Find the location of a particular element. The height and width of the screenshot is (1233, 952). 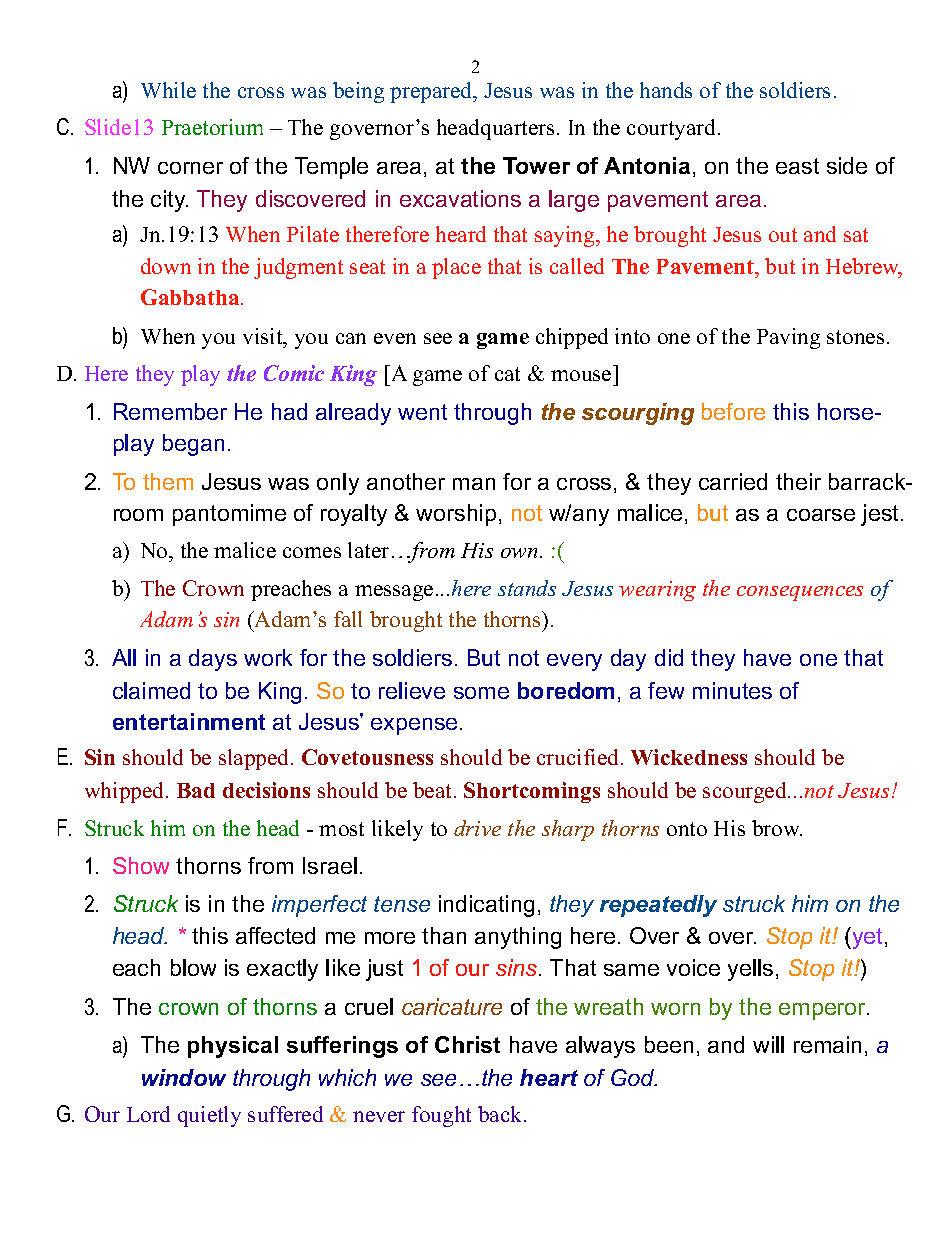

man is located at coordinates (474, 484).
